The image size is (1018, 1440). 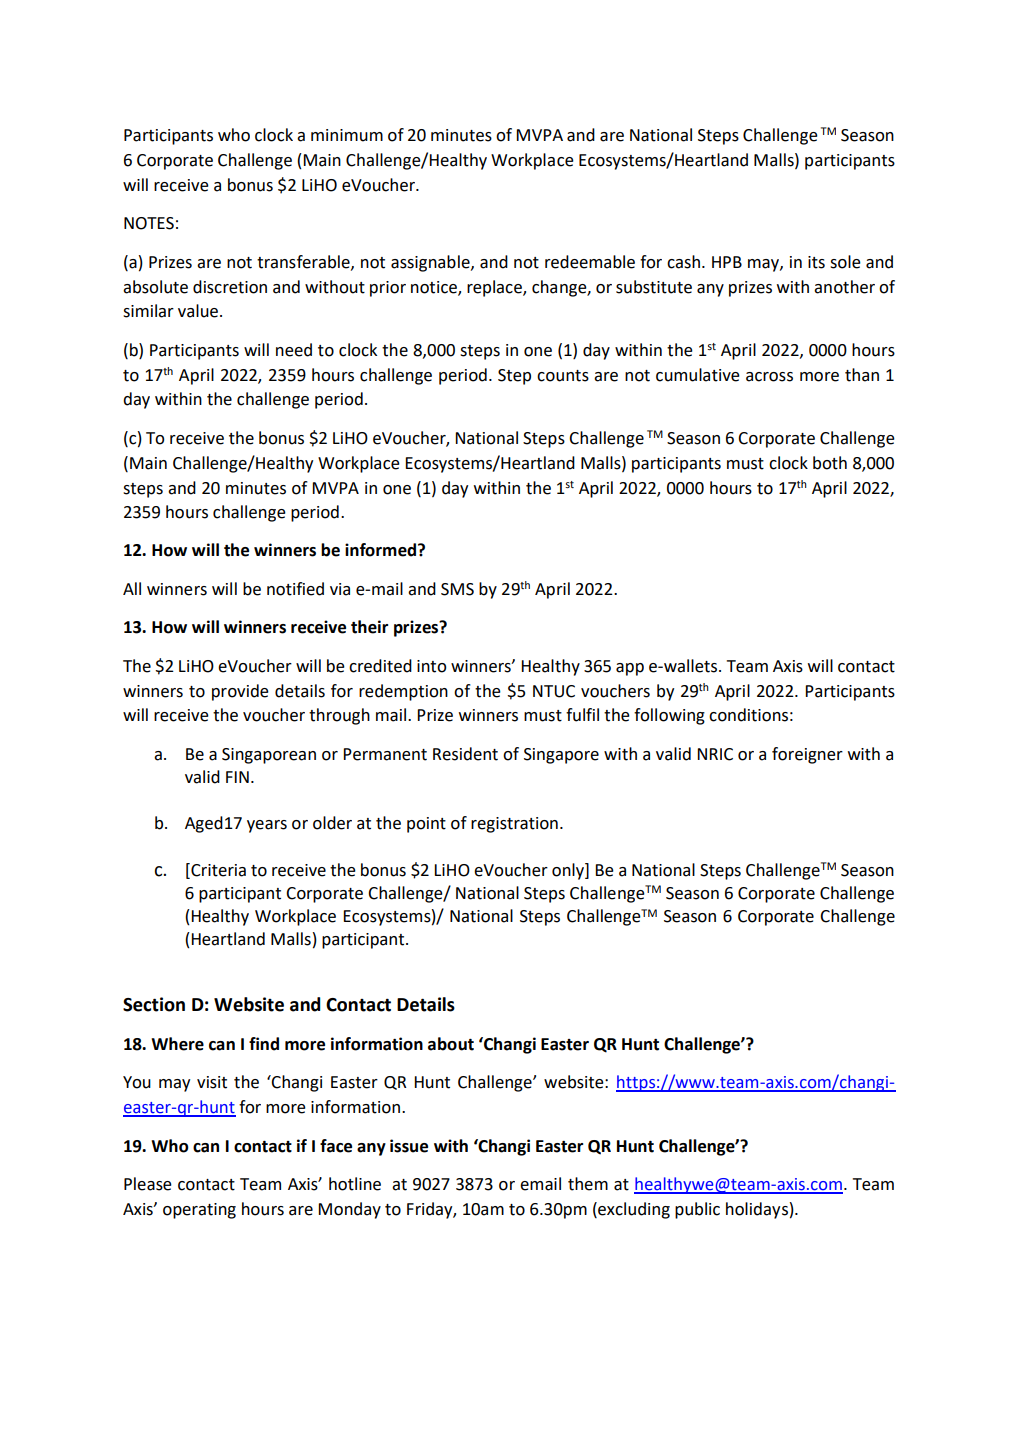 I want to click on them, so click(x=588, y=1184).
